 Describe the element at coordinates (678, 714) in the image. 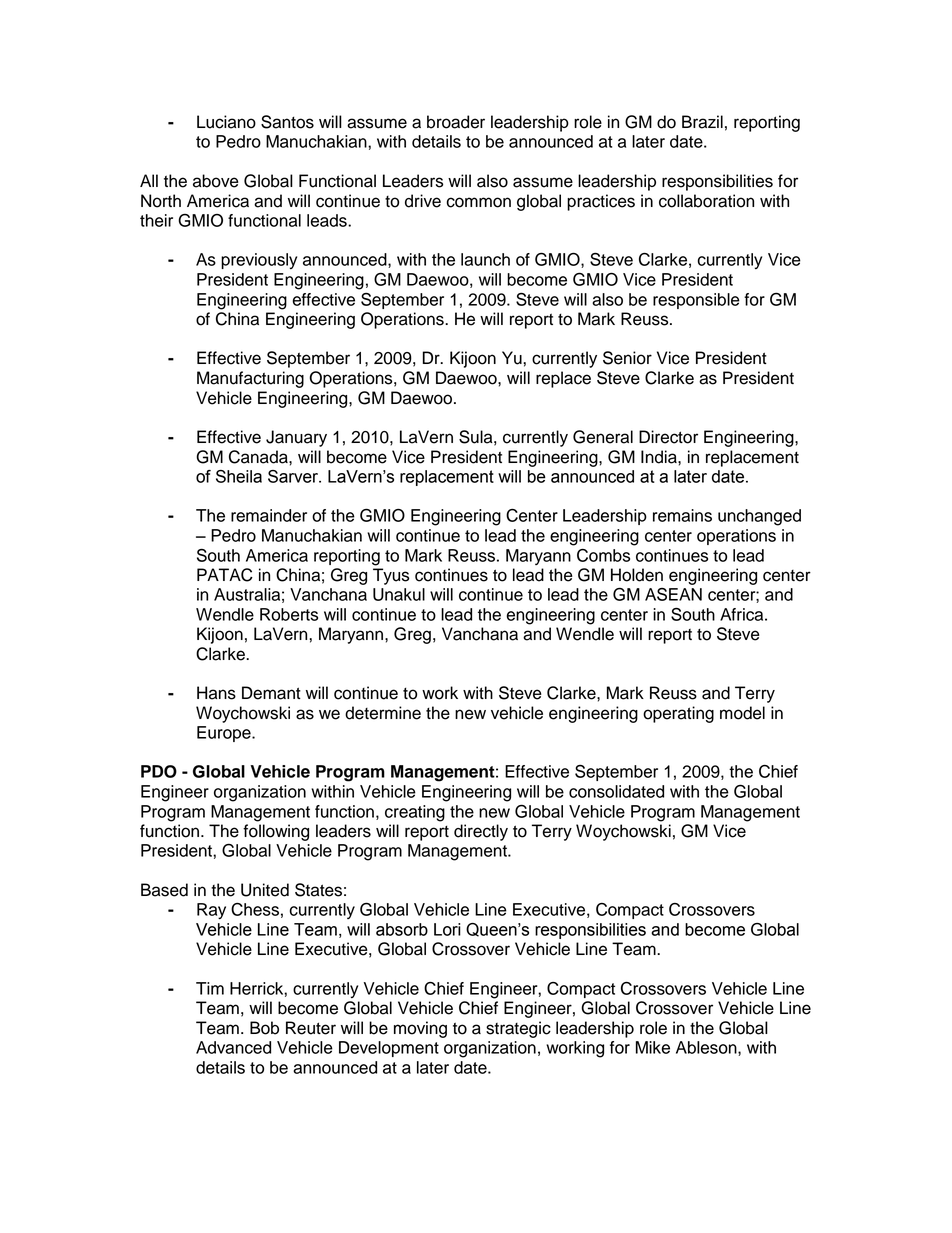

I see `operating` at that location.
